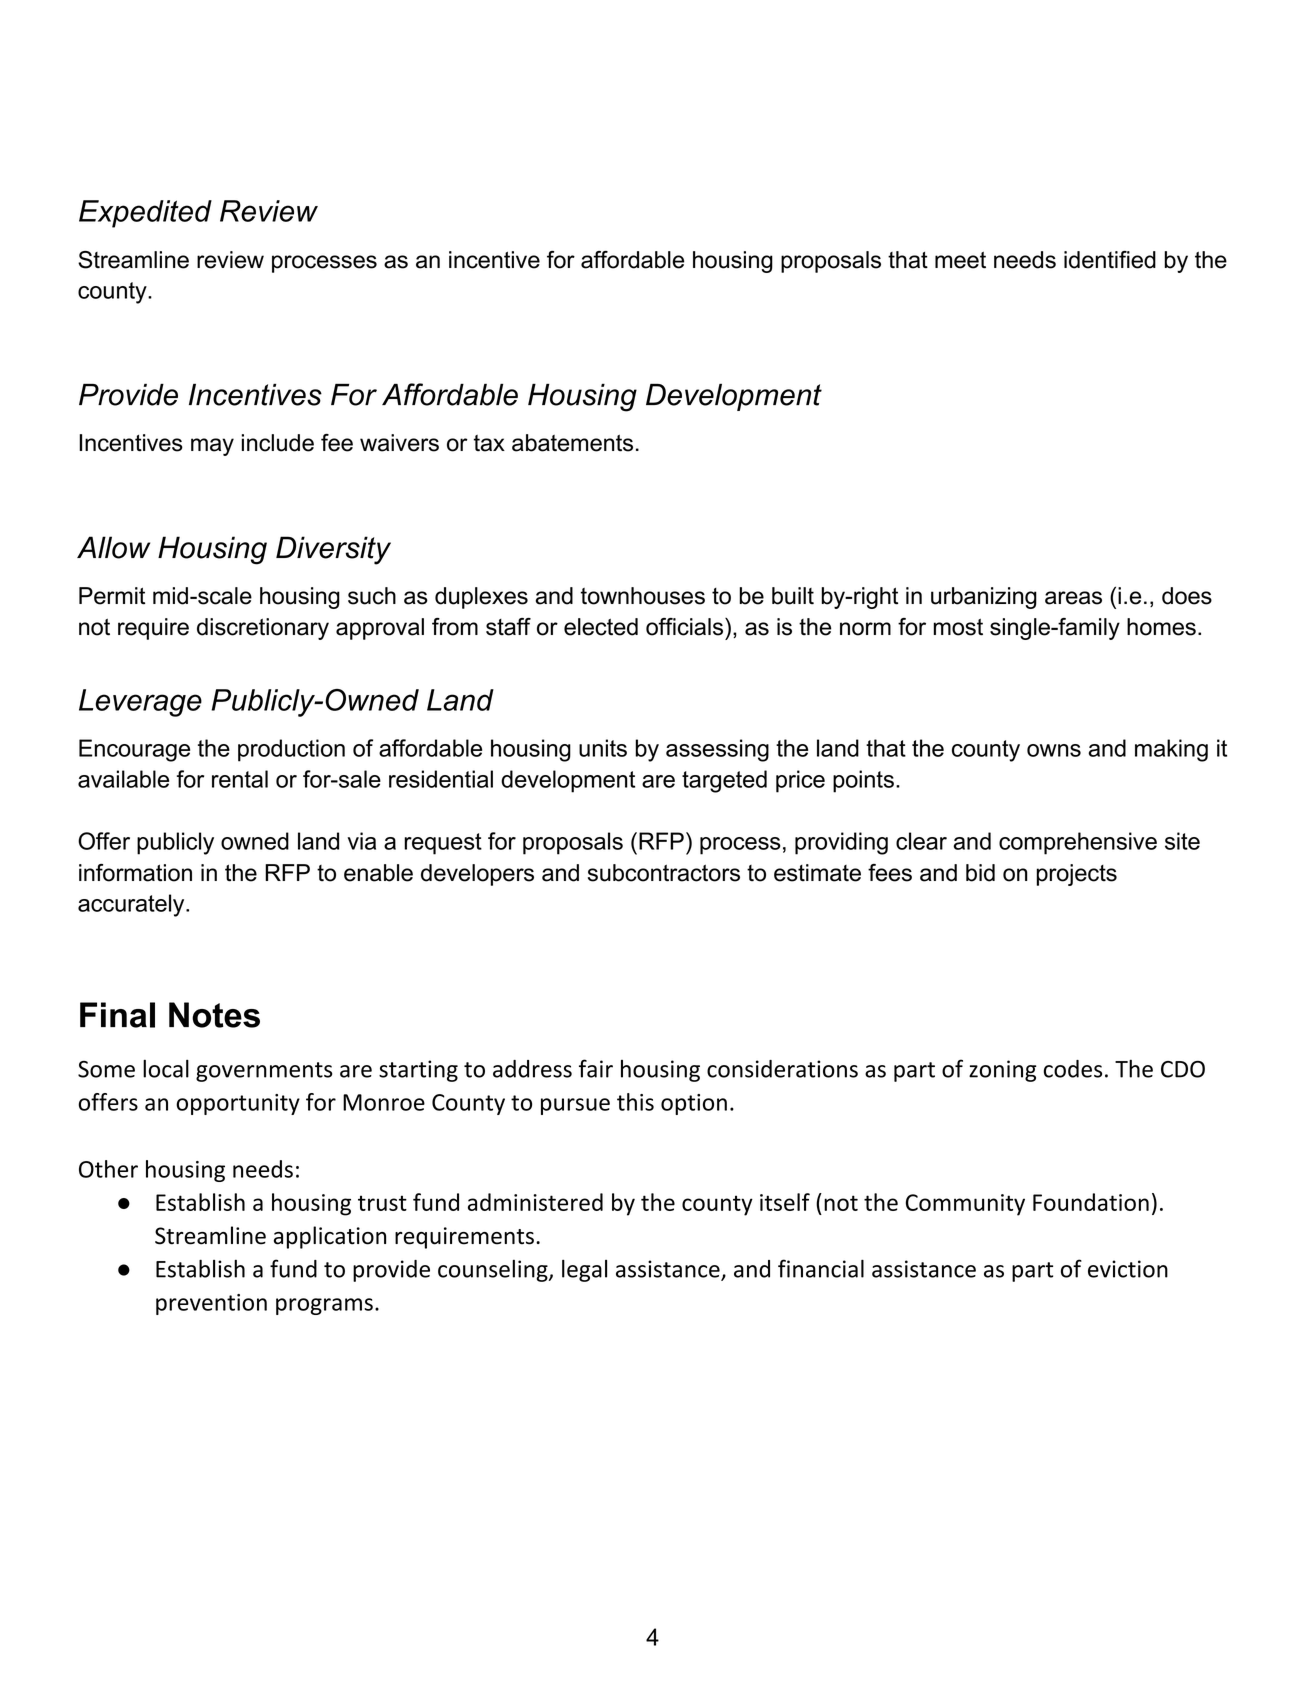  Describe the element at coordinates (960, 260) in the screenshot. I see `meet` at that location.
